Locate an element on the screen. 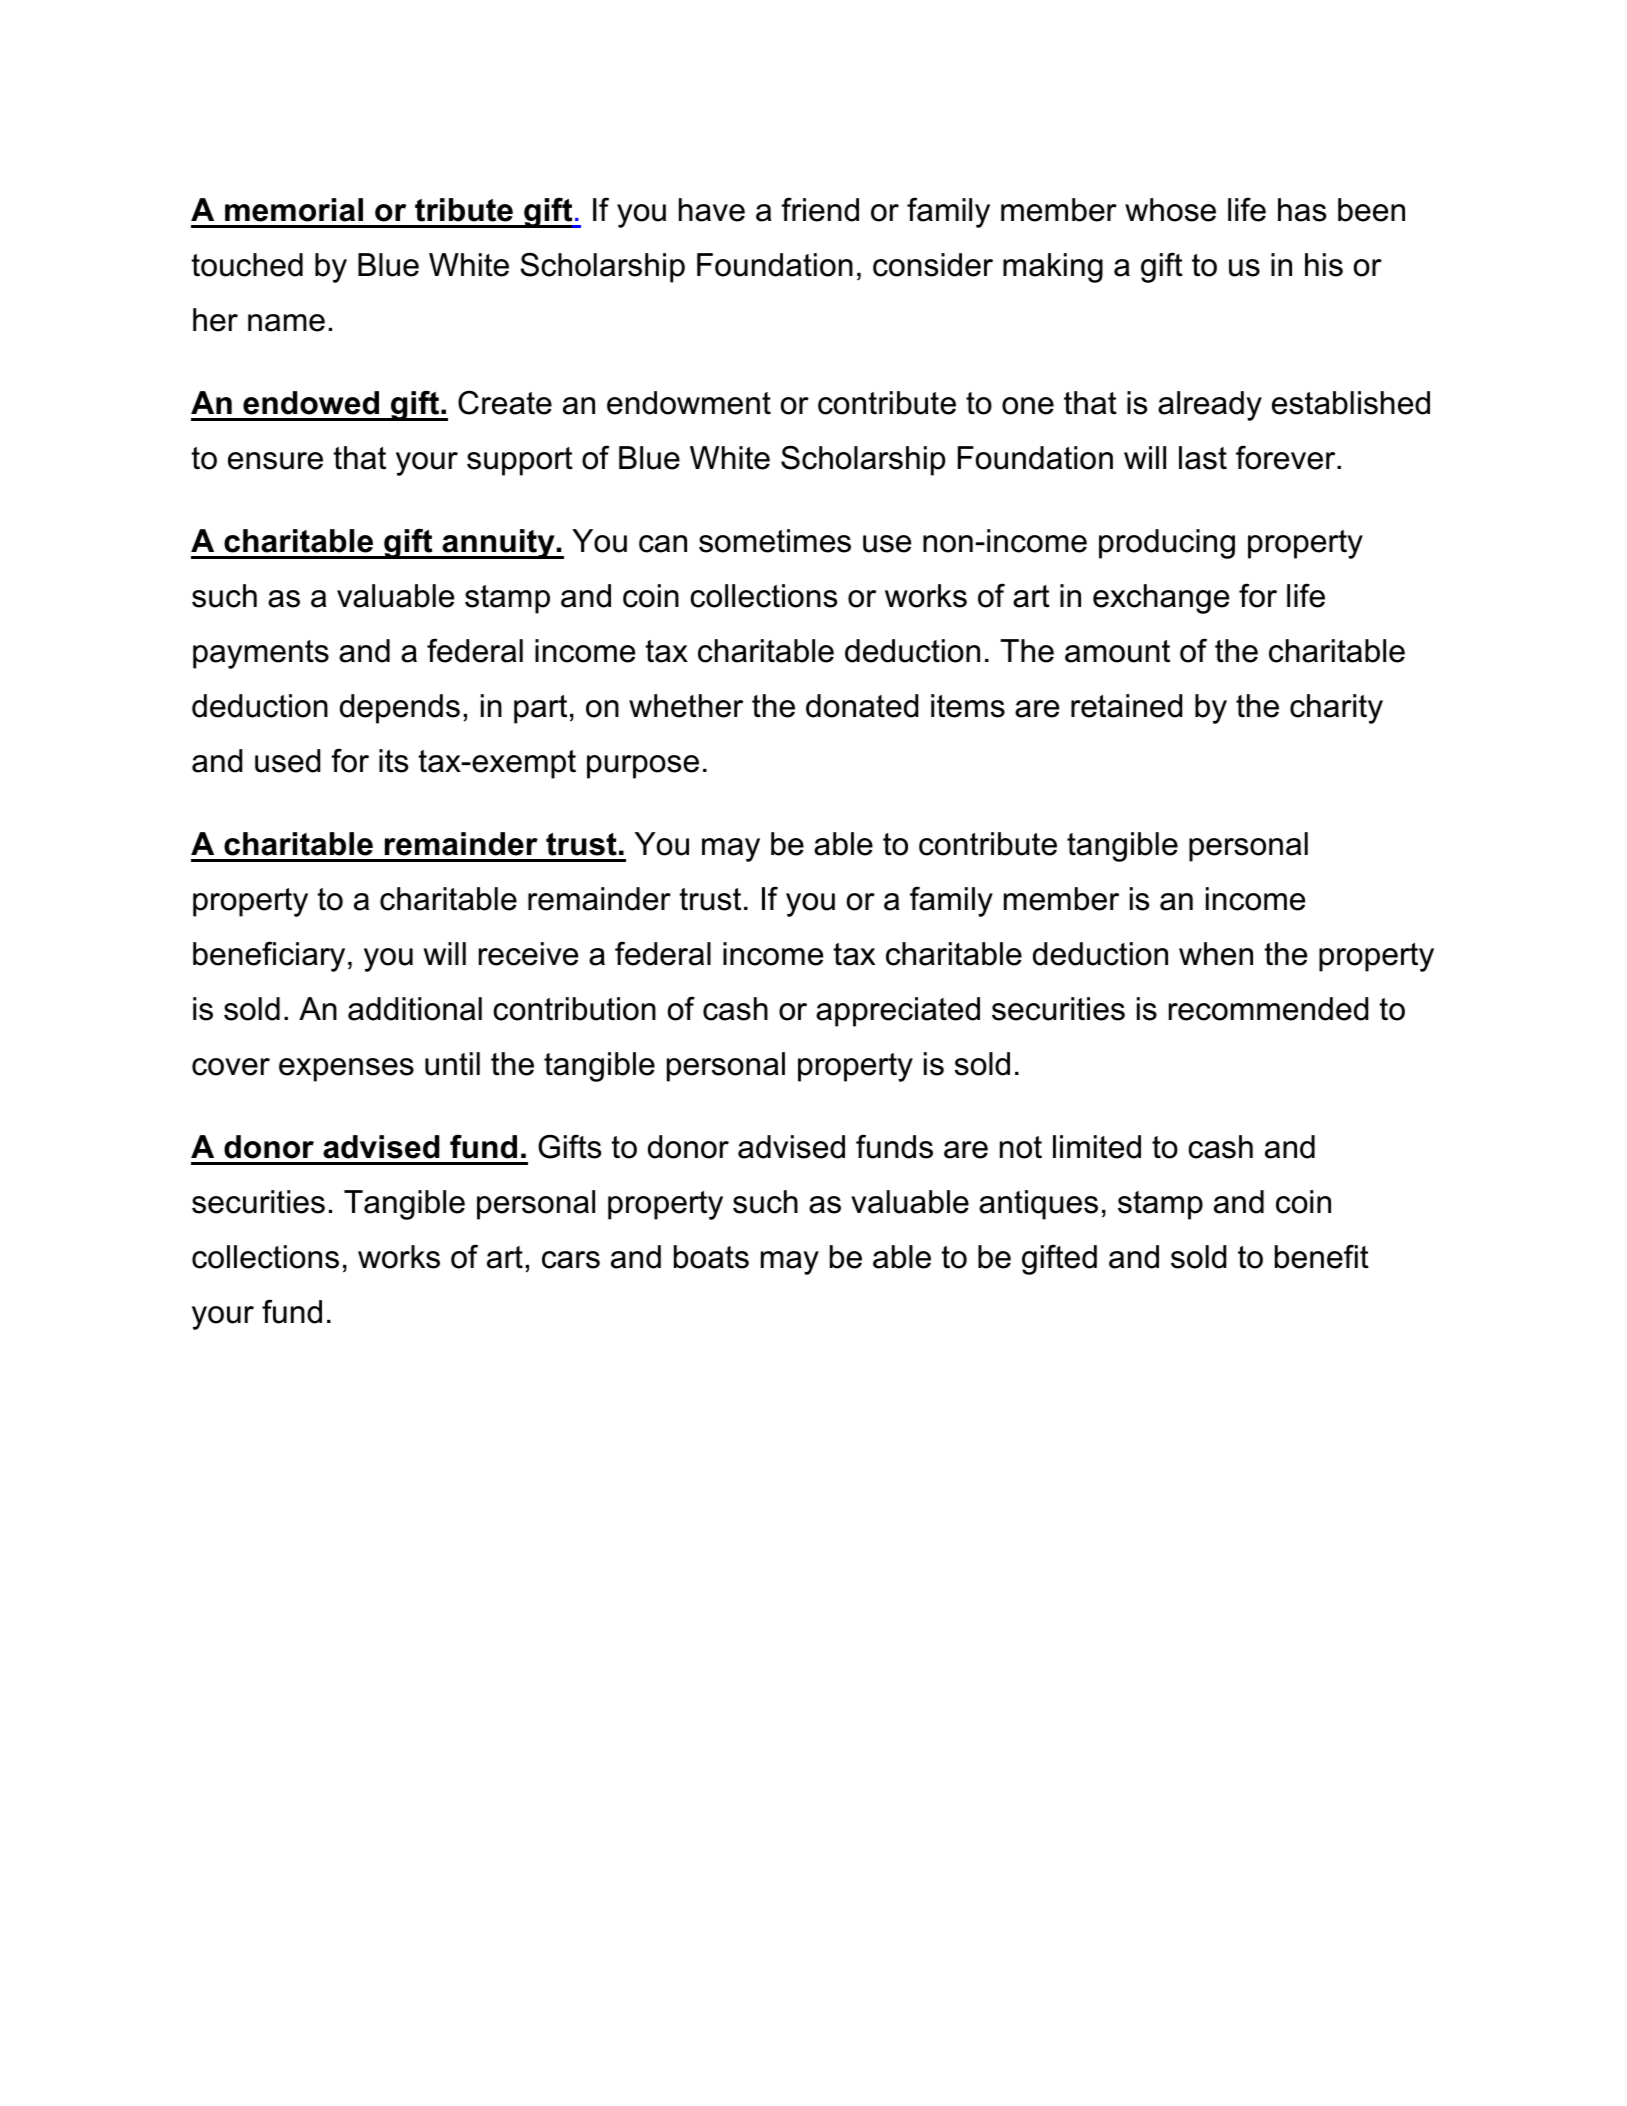  friend is located at coordinates (820, 209).
